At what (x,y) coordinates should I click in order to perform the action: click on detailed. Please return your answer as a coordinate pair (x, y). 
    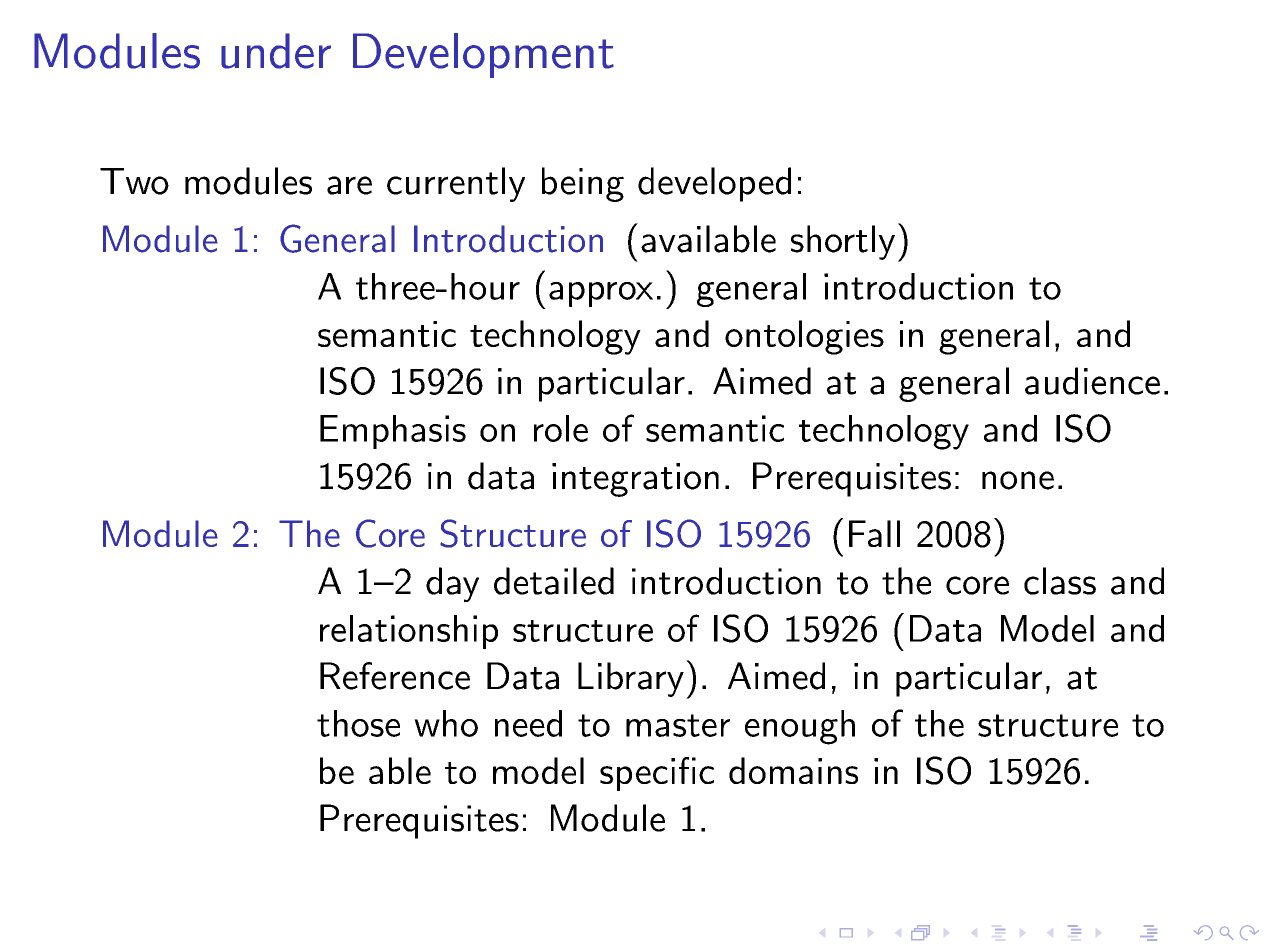
    Looking at the image, I should click on (554, 581).
